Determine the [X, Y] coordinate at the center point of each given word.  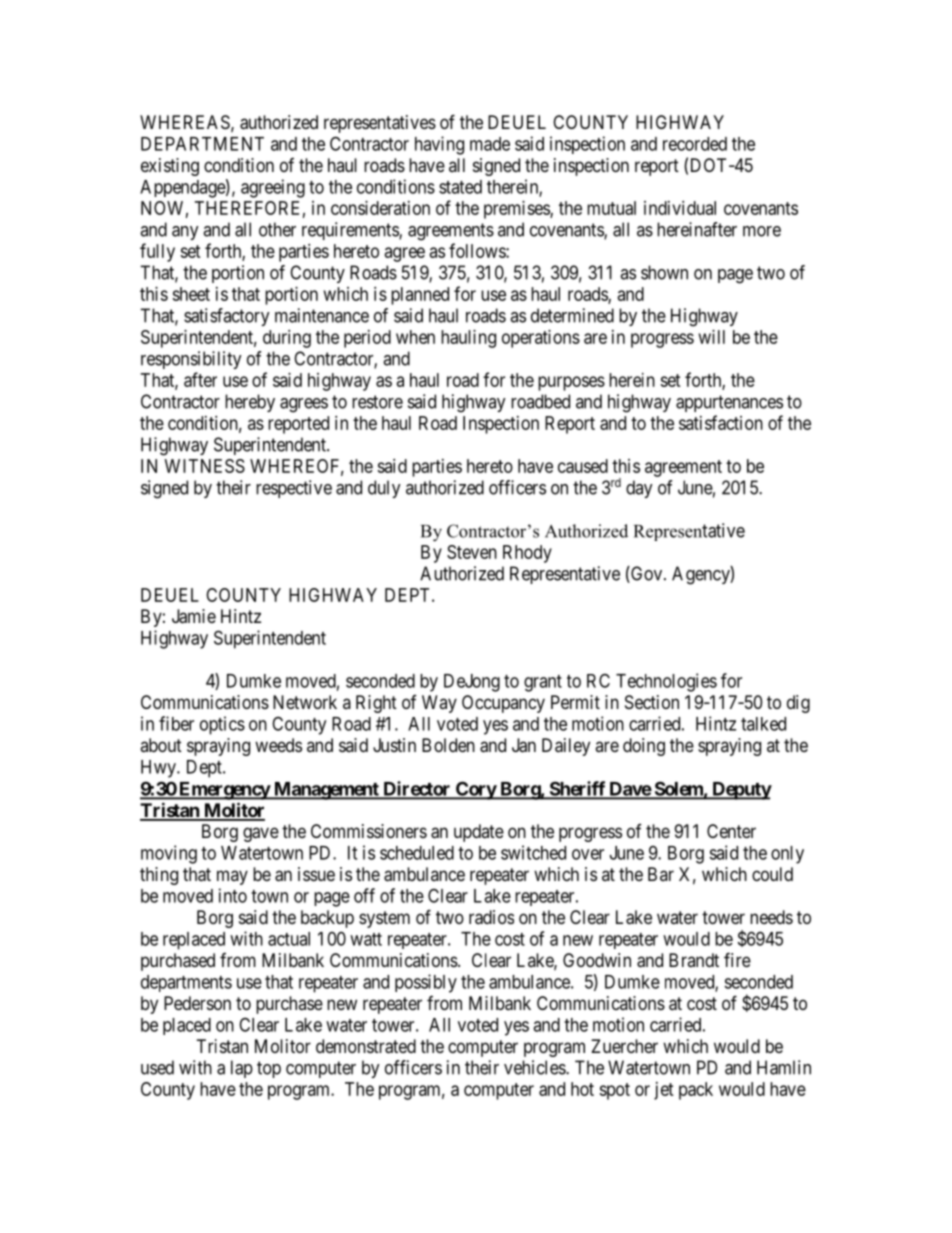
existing [170, 167]
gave [261, 834]
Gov [647, 574]
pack [696, 1091]
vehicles [535, 1067]
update [479, 833]
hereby [250, 403]
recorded [695, 144]
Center [731, 831]
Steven [472, 552]
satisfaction [721, 422]
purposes [571, 383]
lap [242, 1069]
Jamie [194, 616]
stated [460, 187]
